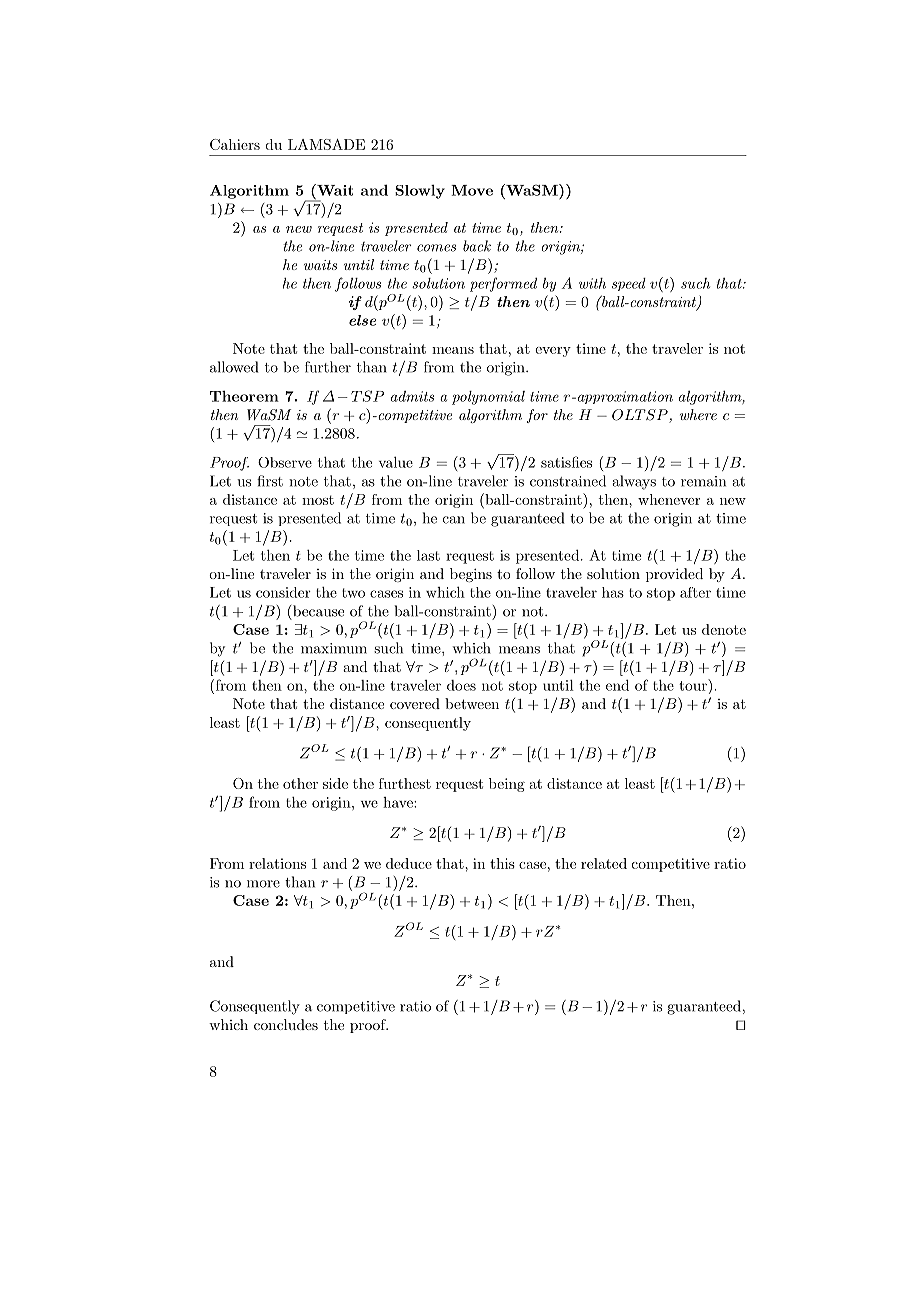 The image size is (924, 1308). Describe the element at coordinates (454, 520) in the screenshot. I see `can` at that location.
